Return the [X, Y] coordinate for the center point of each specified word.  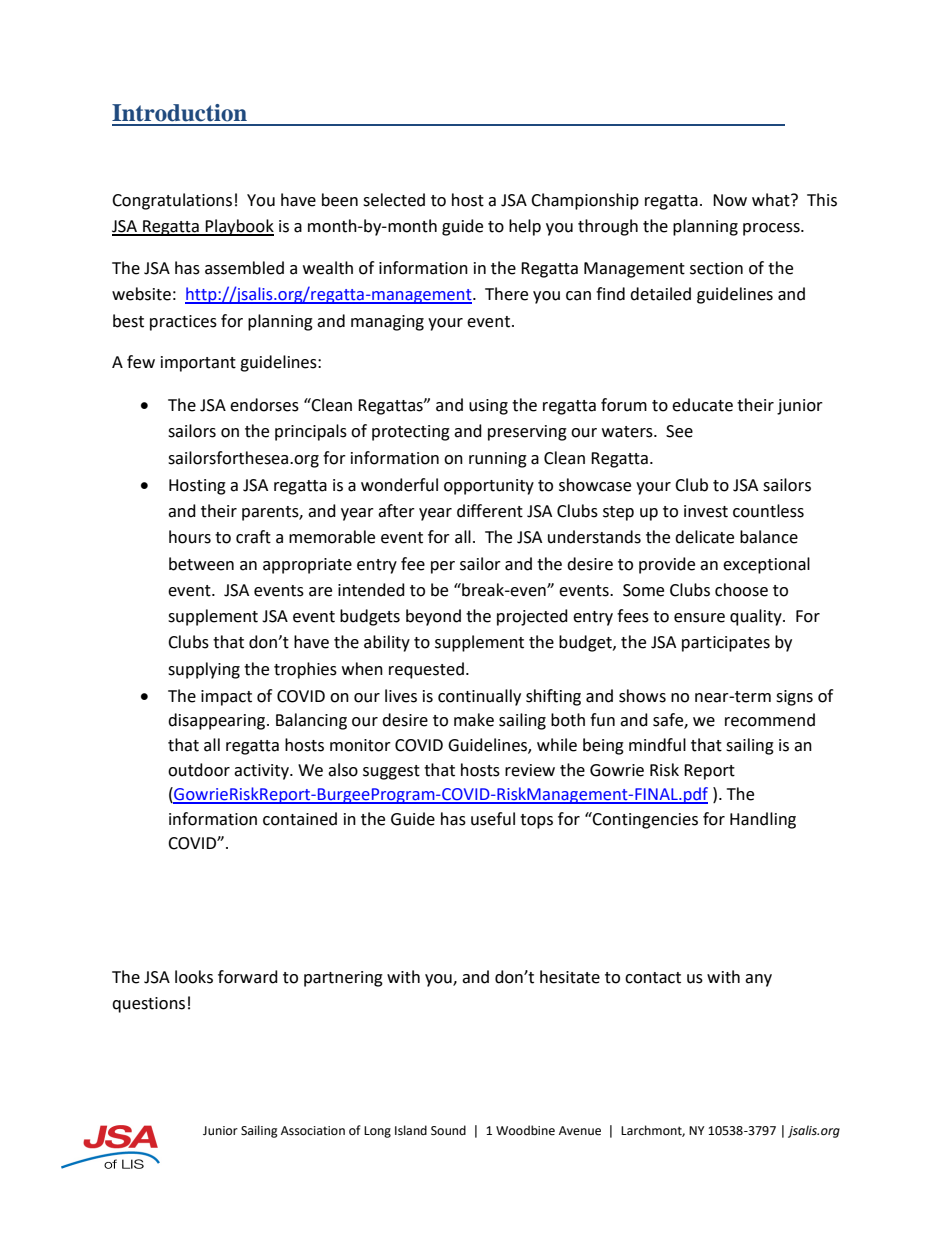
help [525, 227]
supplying [204, 670]
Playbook [239, 227]
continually [479, 697]
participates [726, 644]
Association [313, 1131]
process [772, 229]
